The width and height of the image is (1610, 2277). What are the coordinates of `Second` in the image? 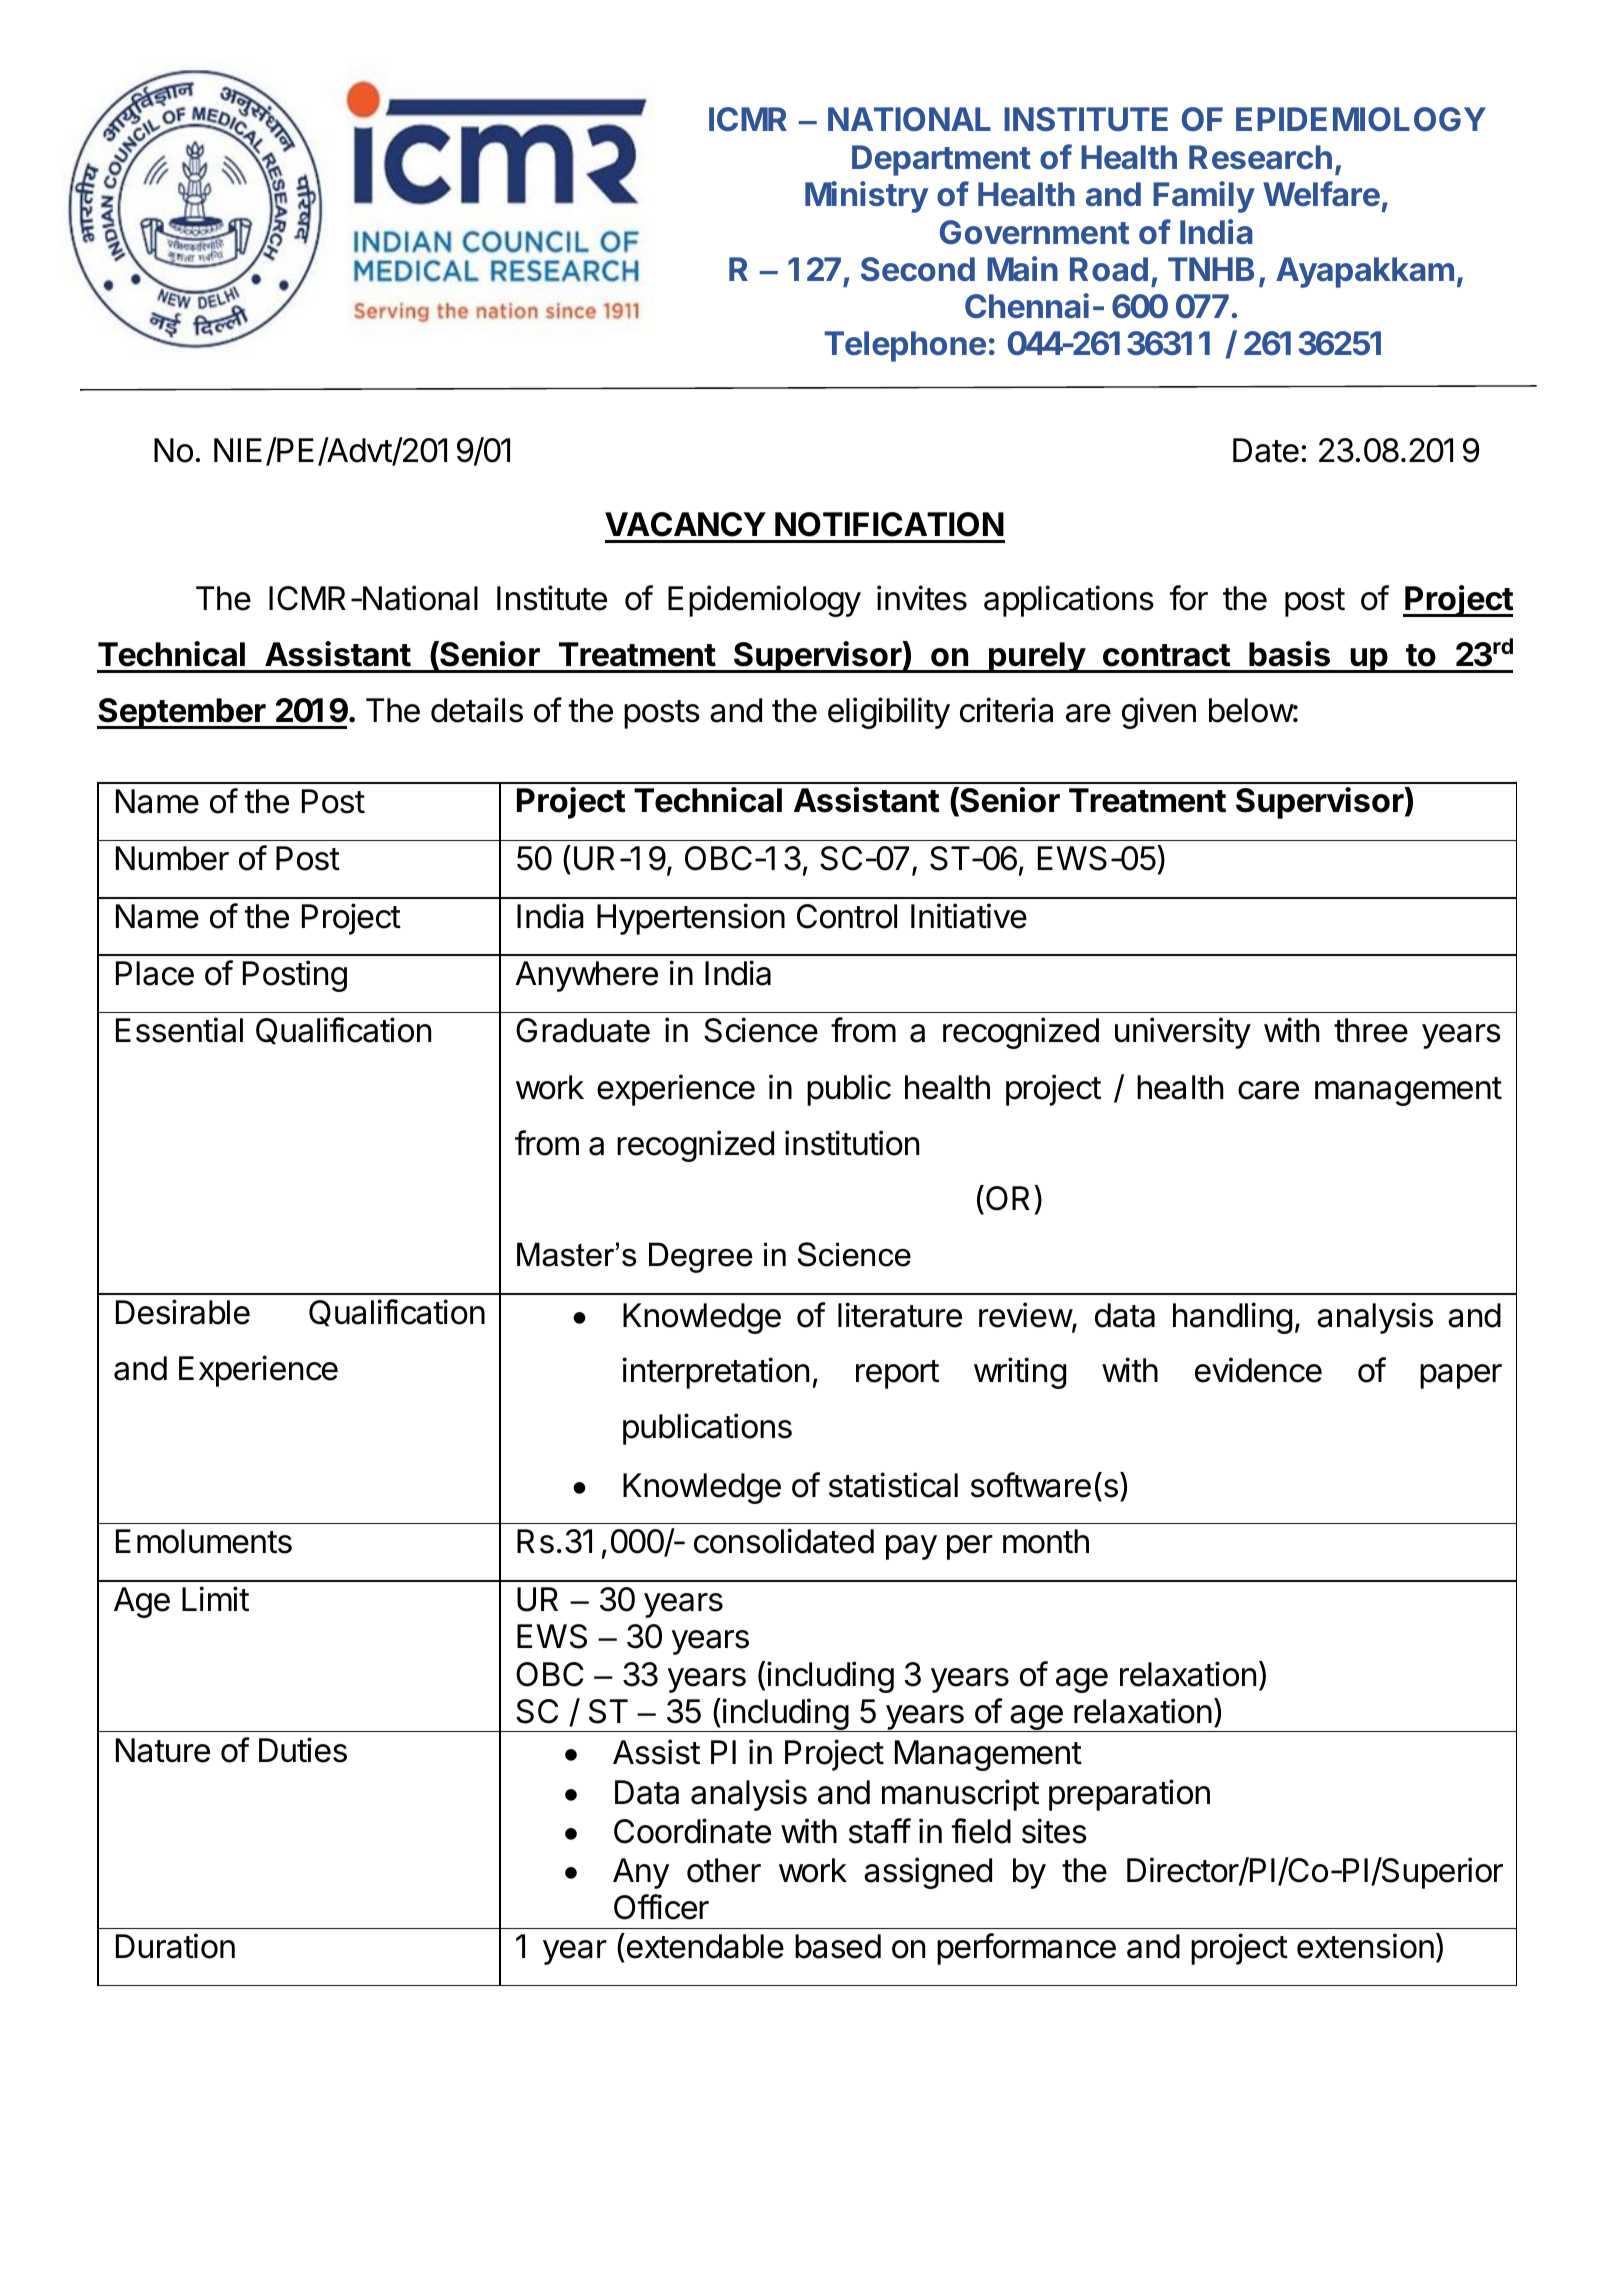 It's located at (918, 269).
